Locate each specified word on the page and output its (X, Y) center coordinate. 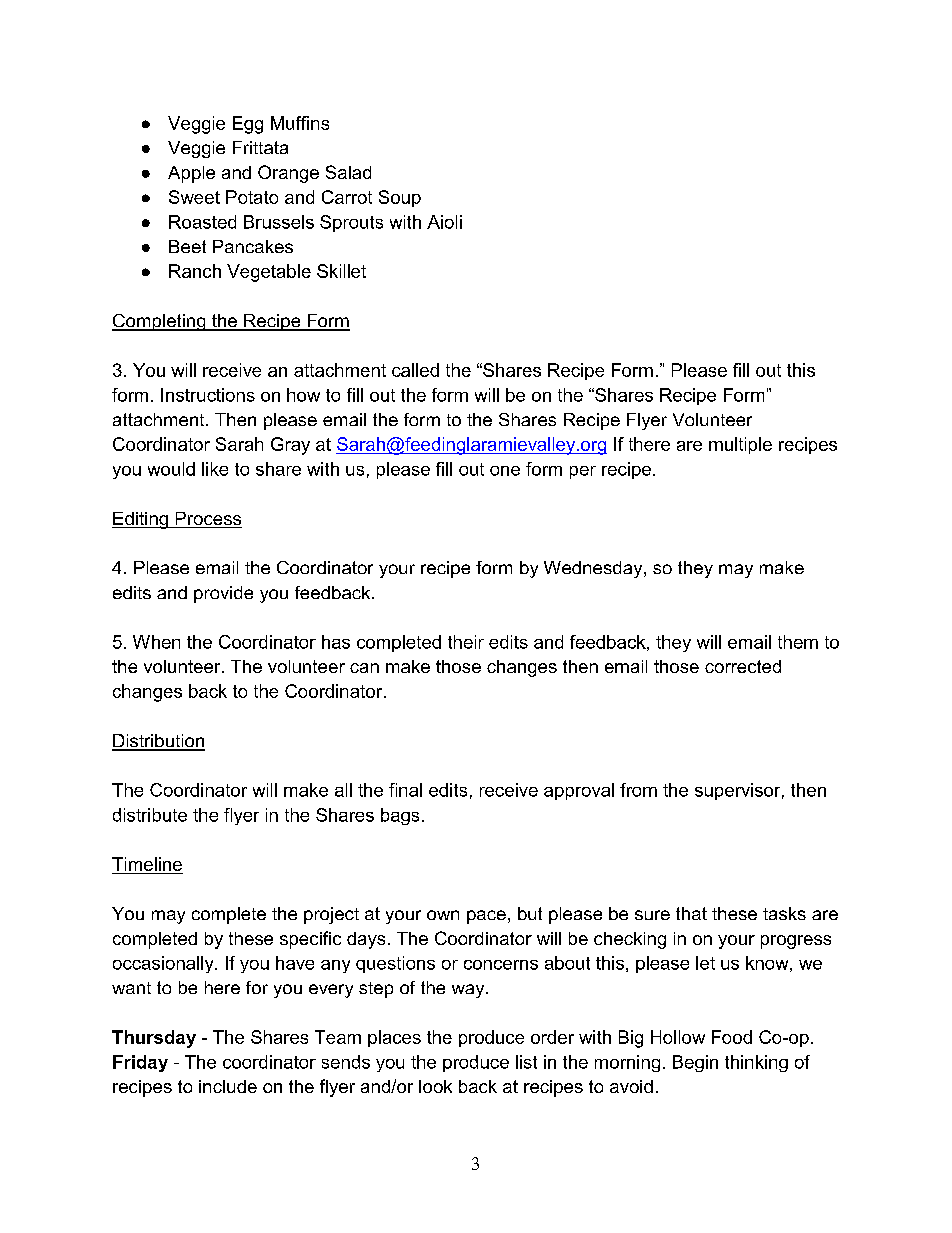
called (415, 370)
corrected (743, 666)
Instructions (208, 395)
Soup (400, 198)
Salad (348, 172)
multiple (740, 445)
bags (400, 816)
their (466, 642)
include (228, 1086)
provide (223, 594)
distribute (150, 815)
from (638, 790)
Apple (191, 174)
